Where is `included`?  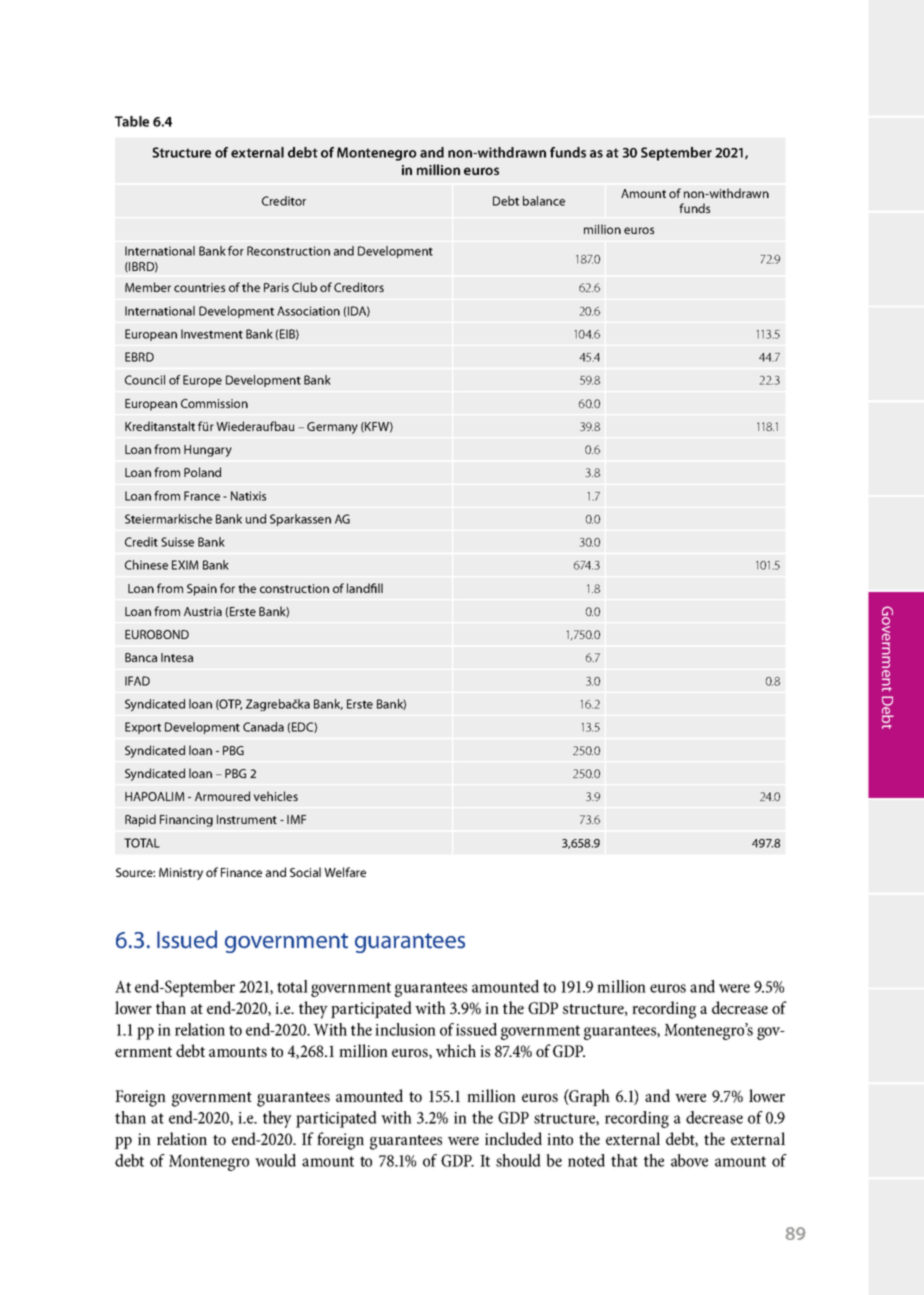 included is located at coordinates (513, 1138).
